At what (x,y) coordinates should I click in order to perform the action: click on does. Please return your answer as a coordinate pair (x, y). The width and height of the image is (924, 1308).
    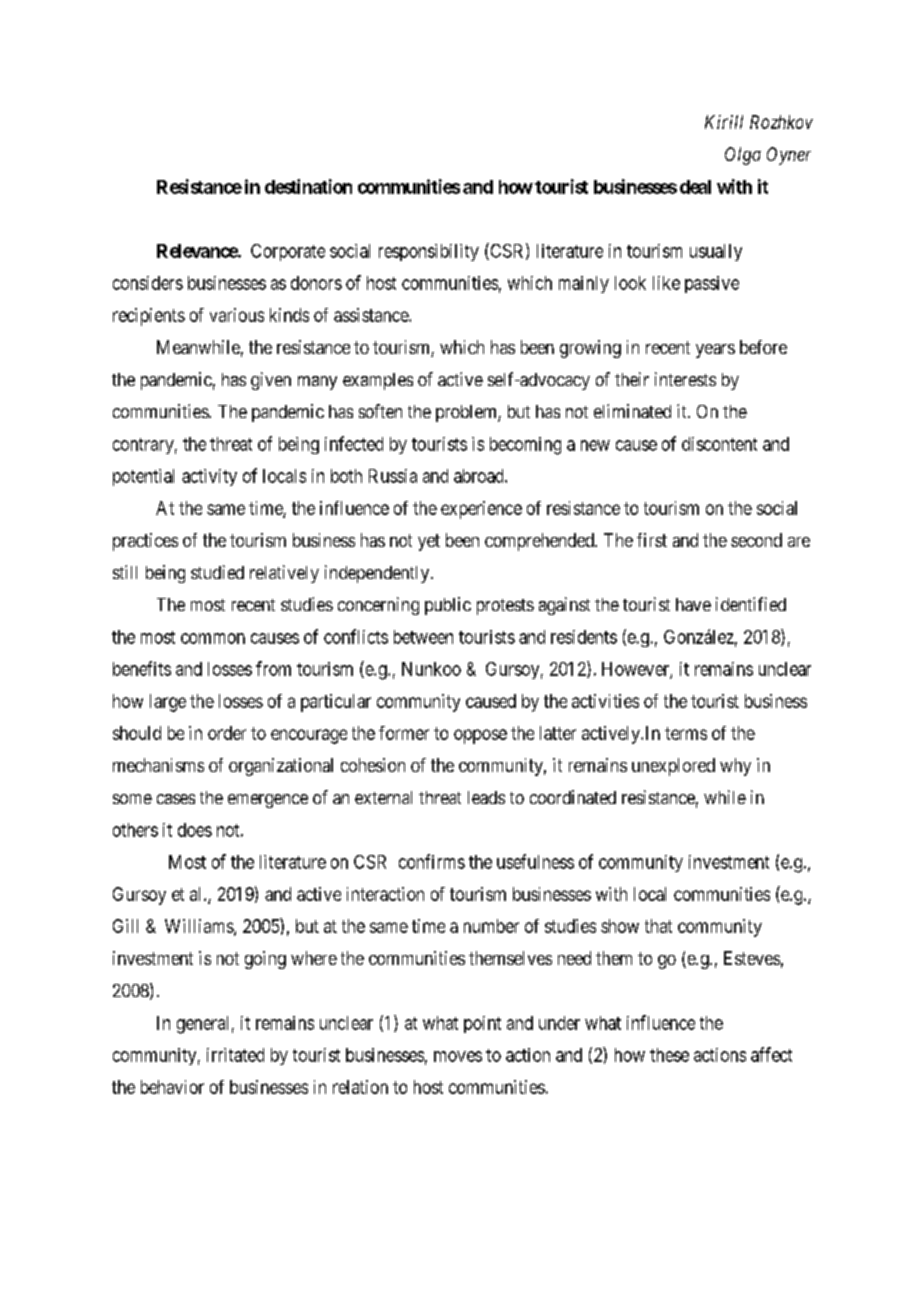
    Looking at the image, I should click on (195, 830).
